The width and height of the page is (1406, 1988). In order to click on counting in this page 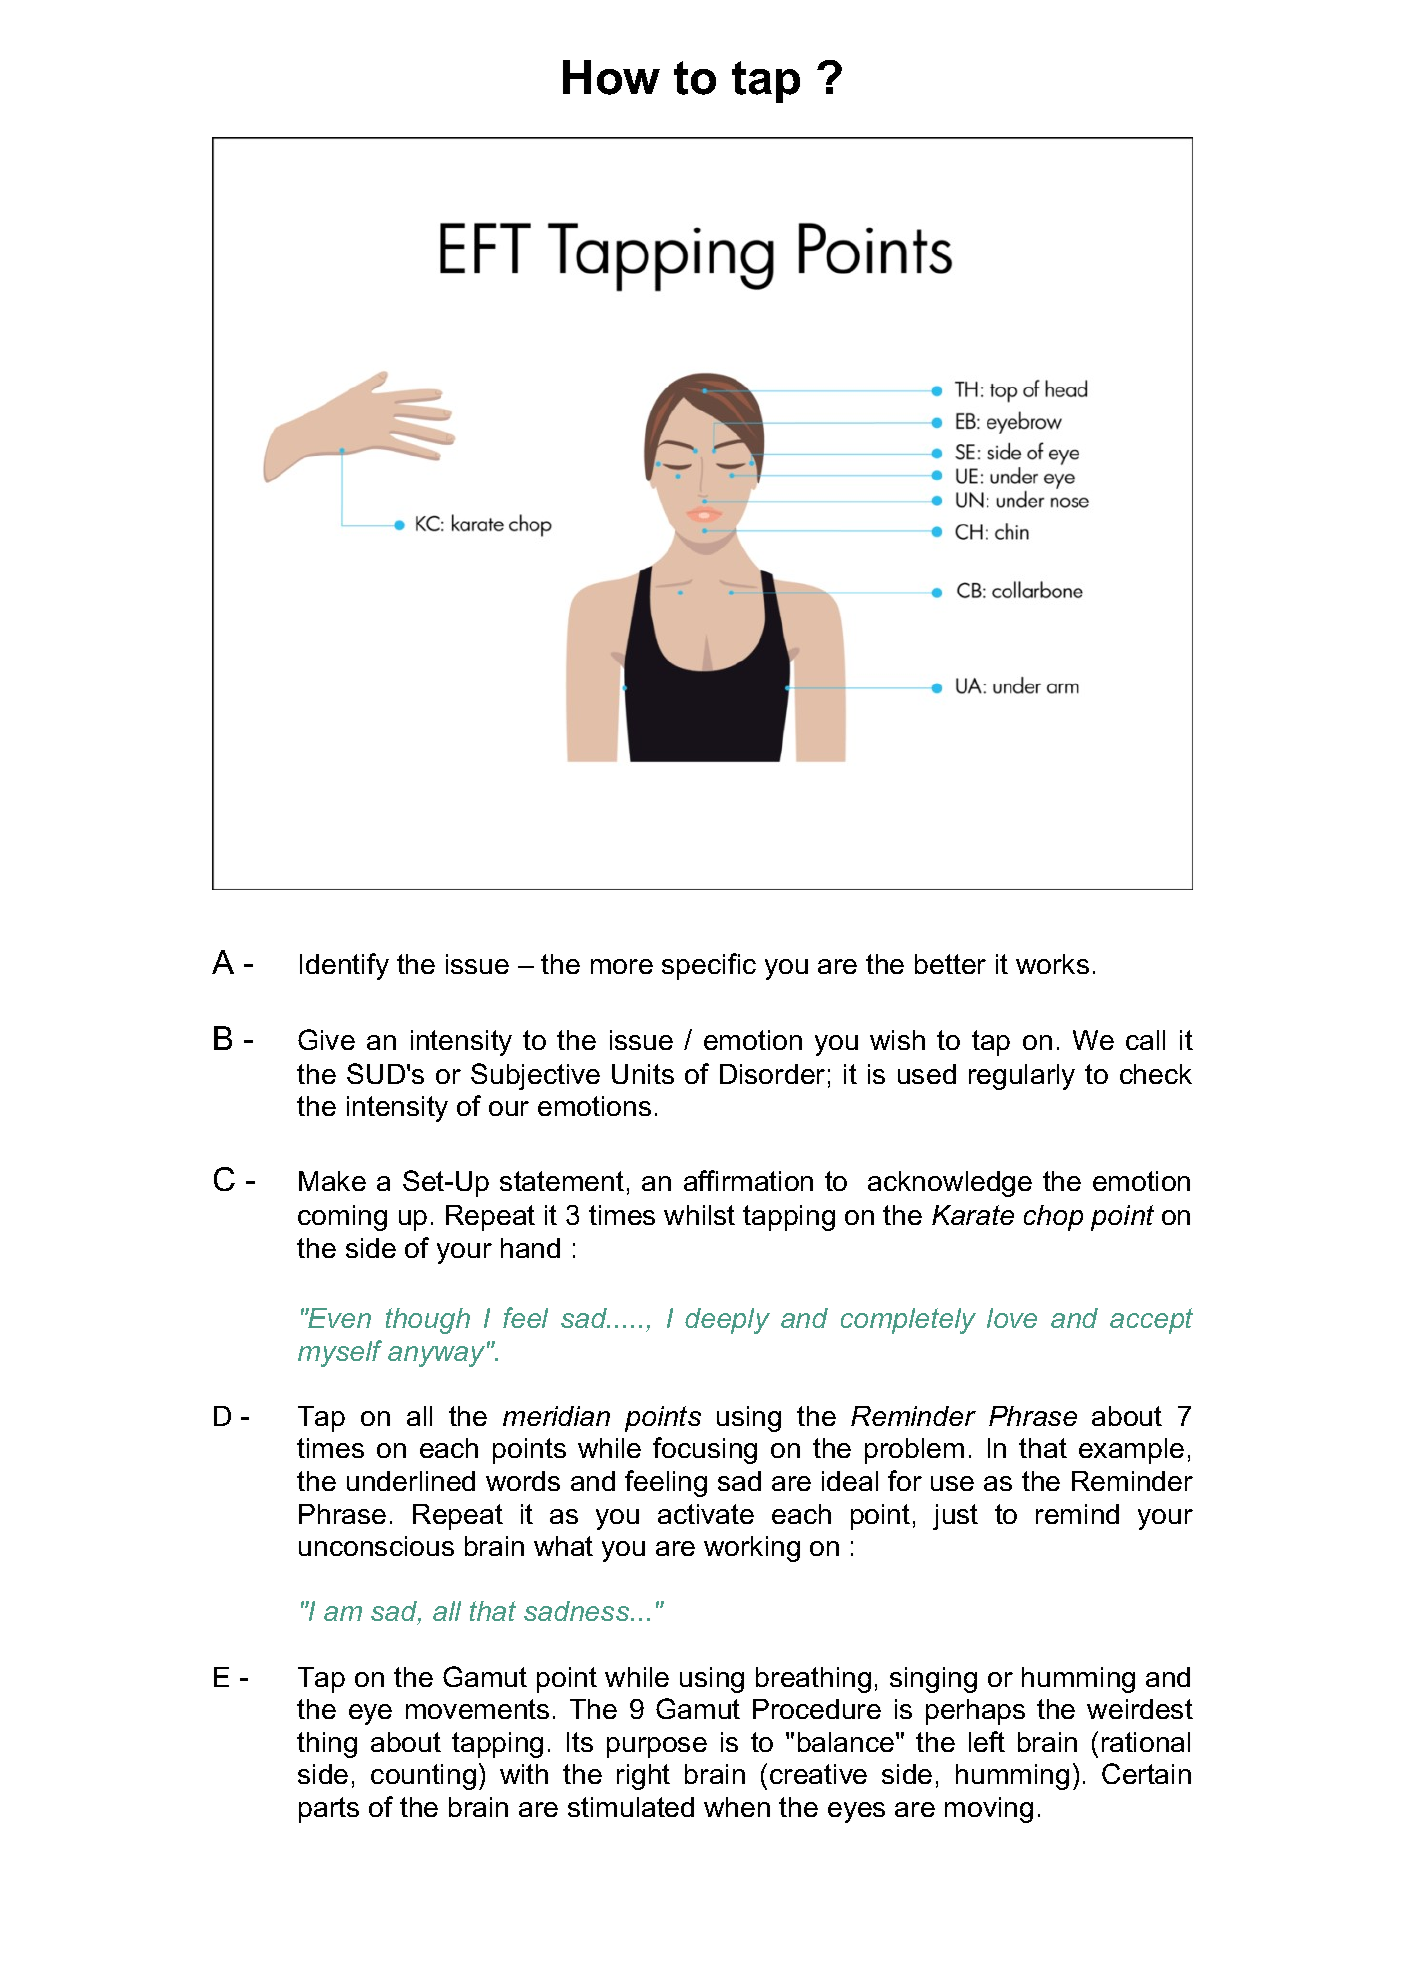, I will do `click(423, 1777)`.
